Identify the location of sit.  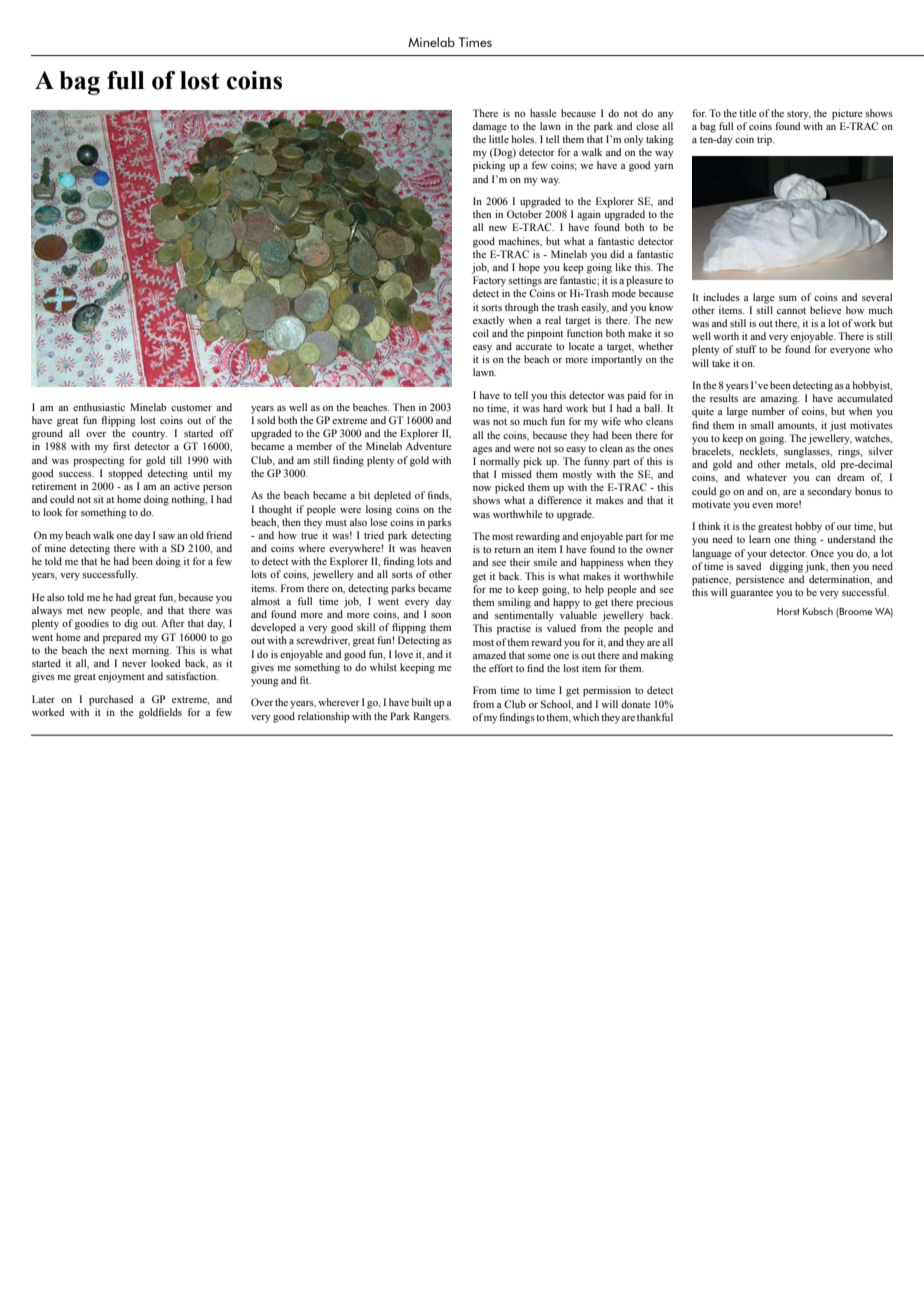
(98, 499).
